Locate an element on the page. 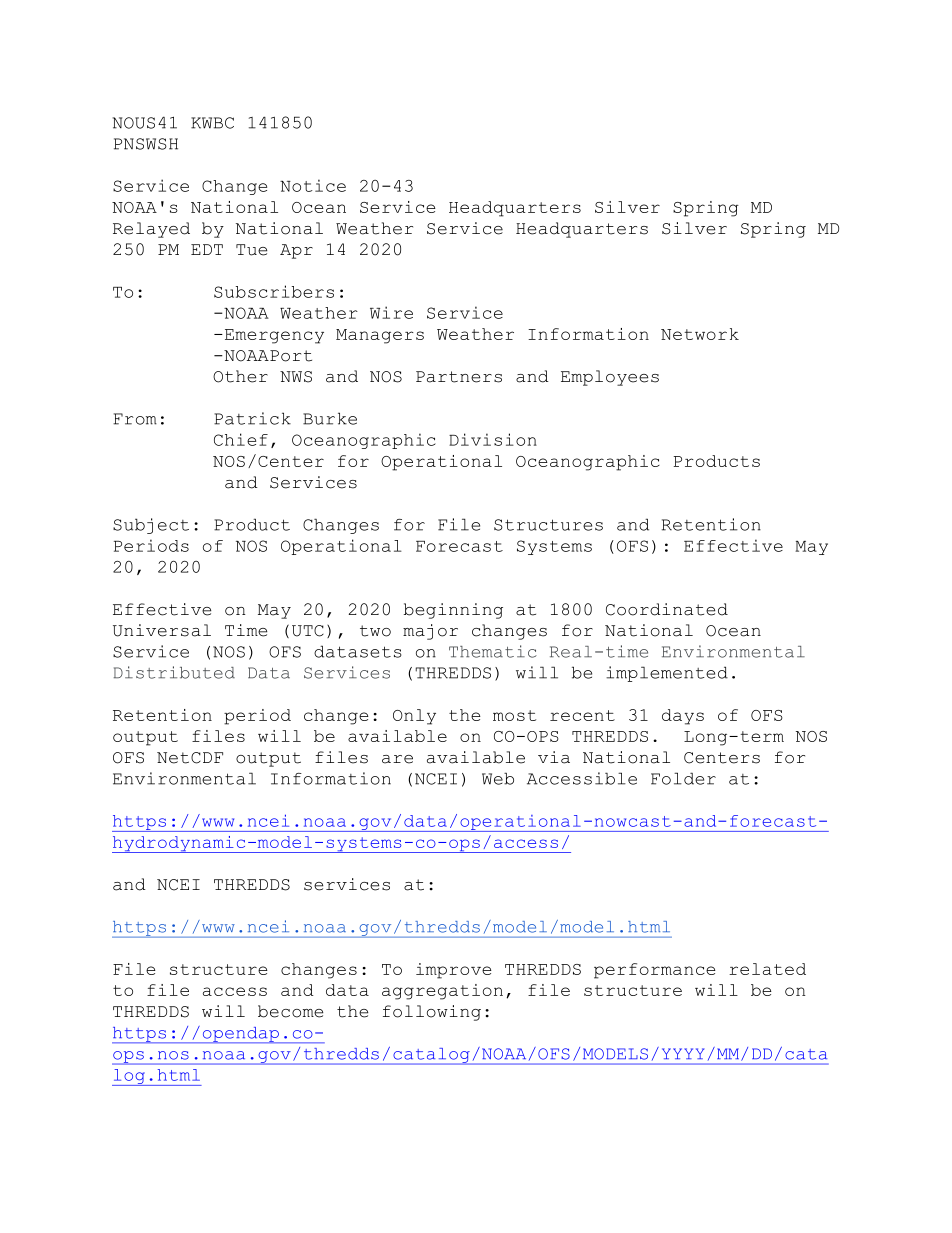  Notice is located at coordinates (313, 185).
